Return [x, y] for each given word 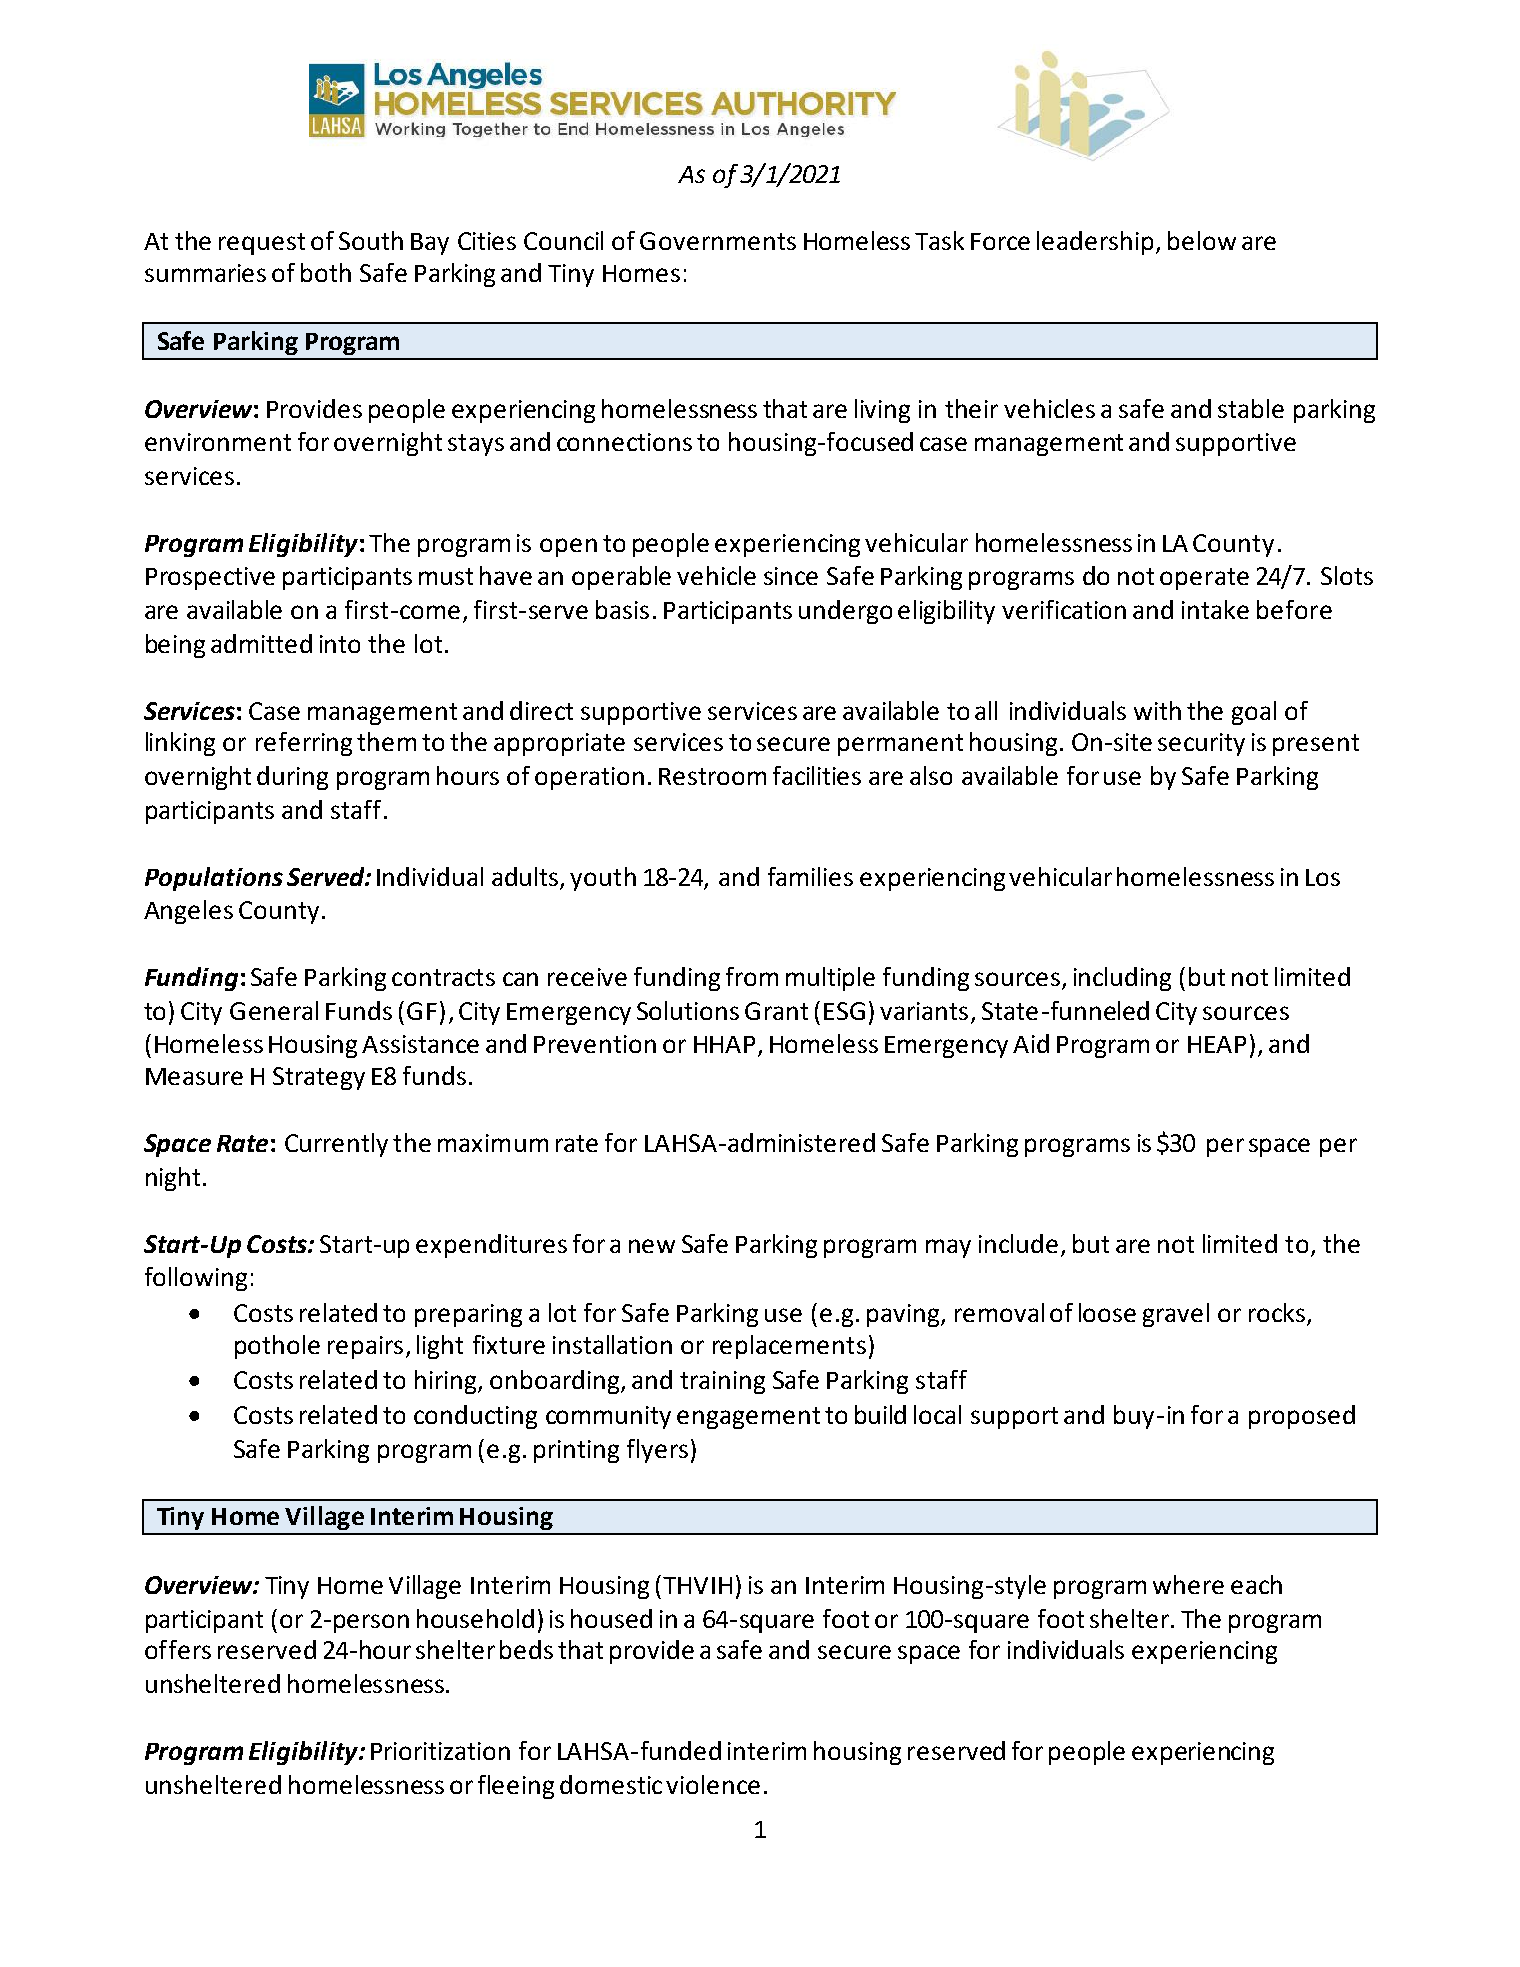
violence [713, 1784]
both [326, 272]
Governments [718, 241]
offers [178, 1649]
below [1202, 240]
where [1188, 1584]
